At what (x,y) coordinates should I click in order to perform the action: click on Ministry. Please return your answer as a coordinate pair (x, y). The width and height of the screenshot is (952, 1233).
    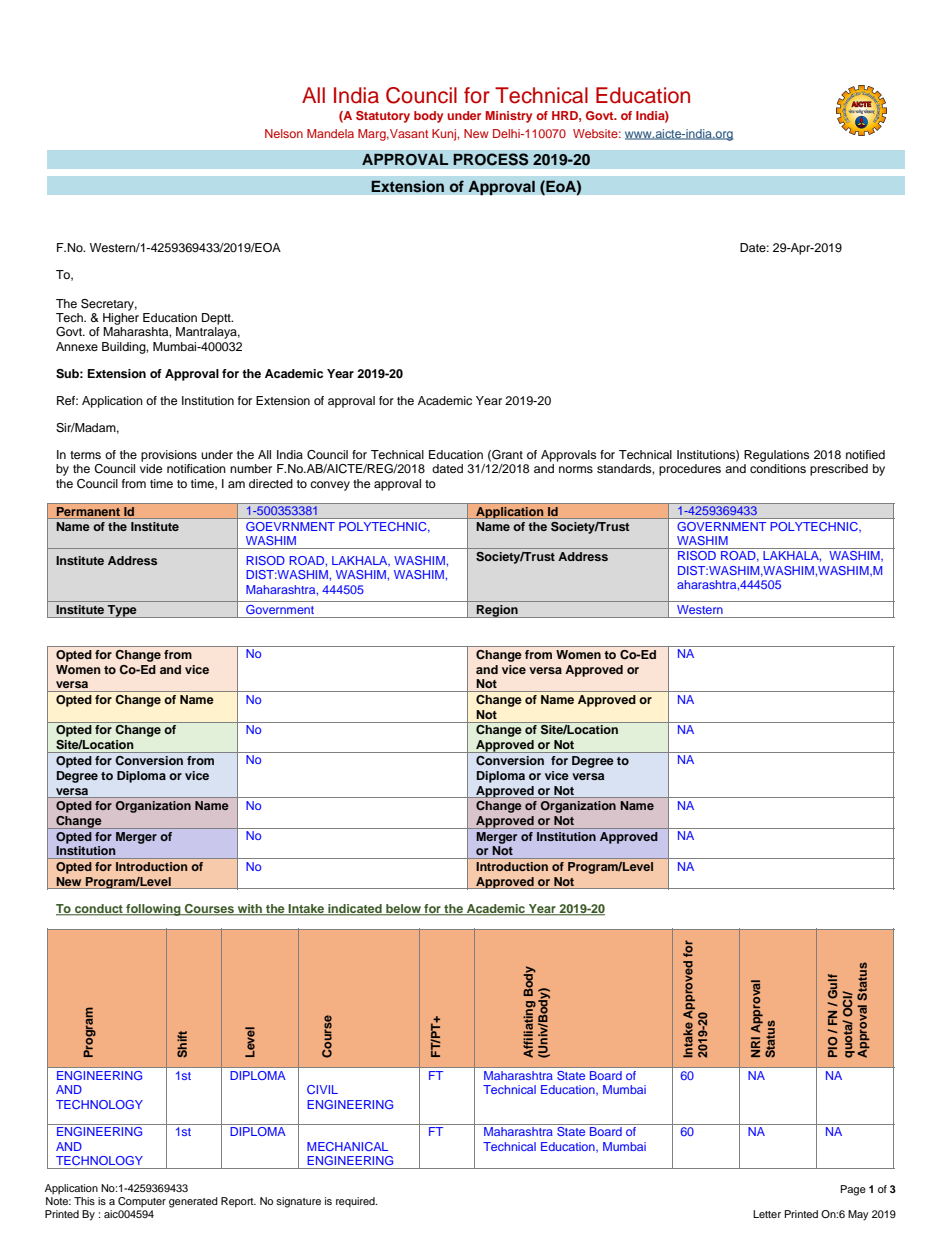
    Looking at the image, I should click on (509, 117).
